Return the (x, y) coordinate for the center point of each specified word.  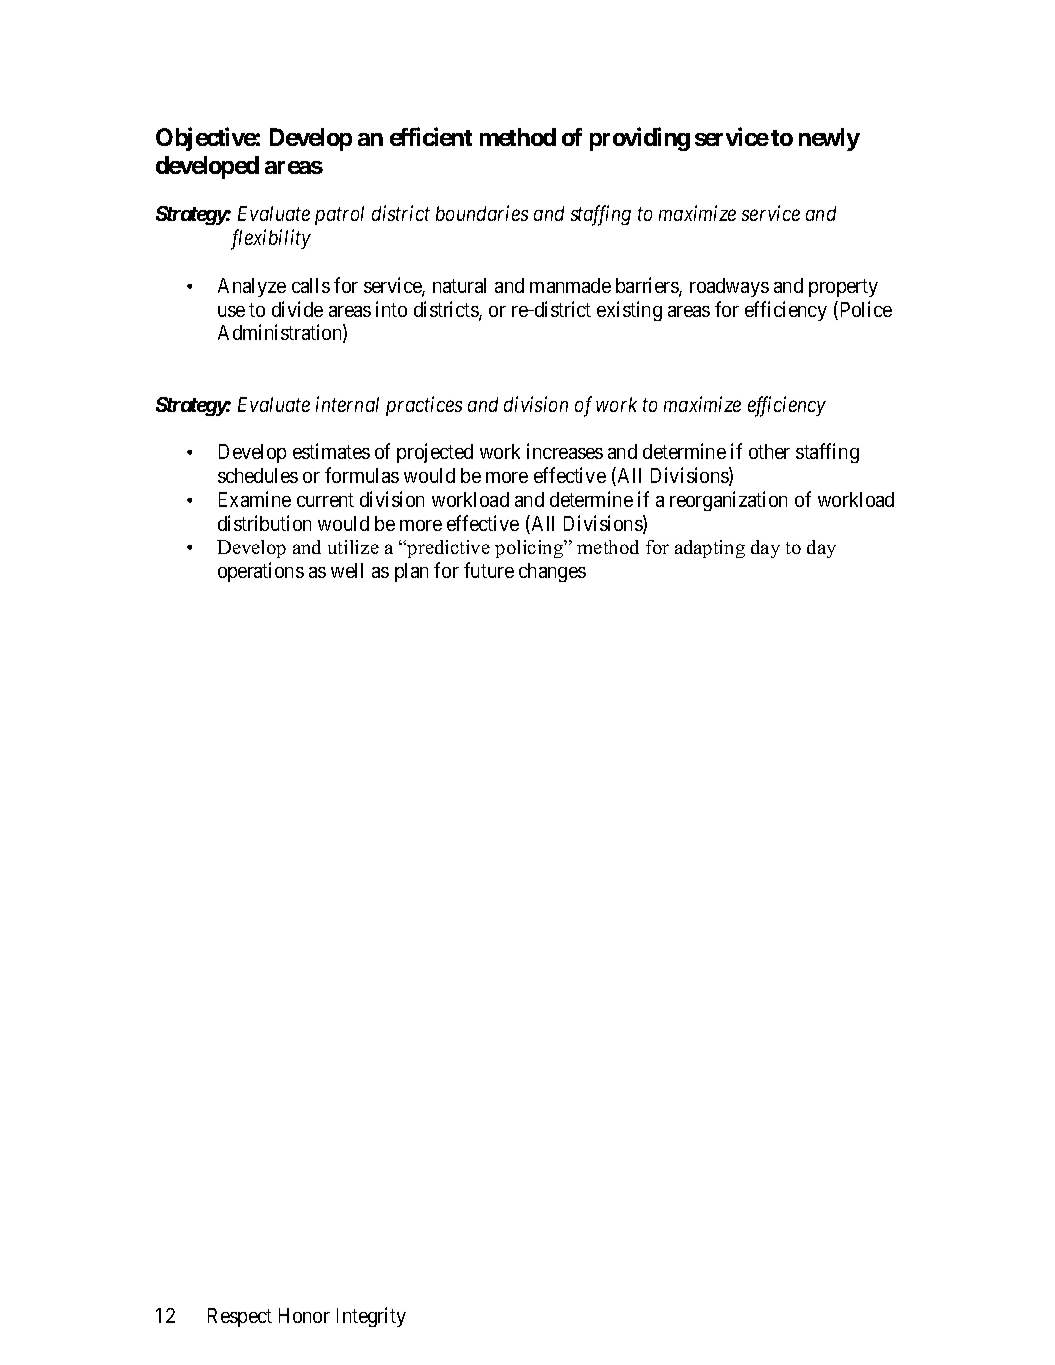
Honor (304, 1315)
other (769, 451)
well (347, 570)
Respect (240, 1317)
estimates (331, 451)
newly (829, 139)
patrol (339, 215)
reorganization (728, 501)
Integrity (371, 1317)
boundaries (482, 213)
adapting (710, 549)
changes (552, 572)
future (489, 570)
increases (565, 451)
